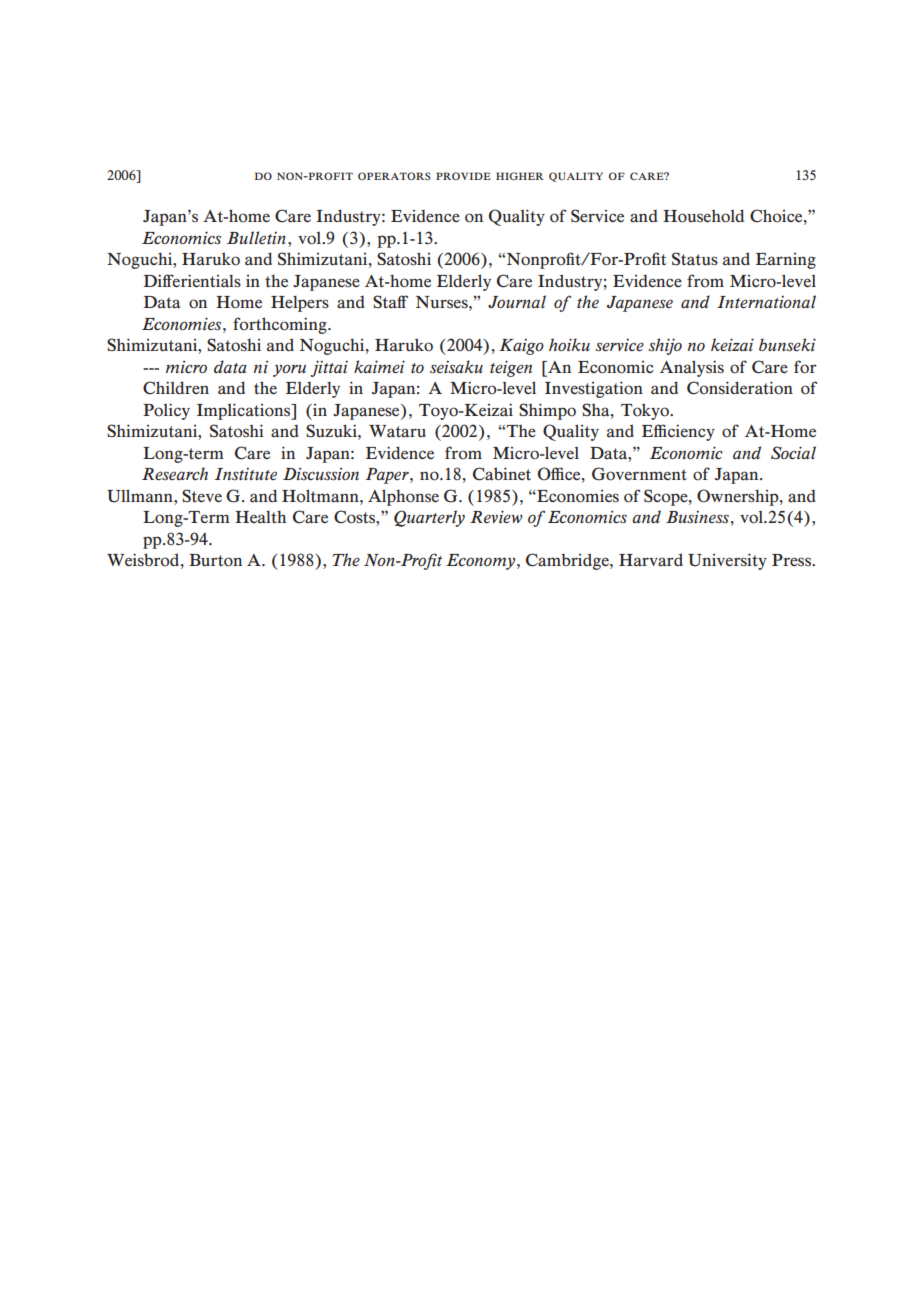 Image resolution: width=924 pixels, height=1305 pixels. What do you see at coordinates (482, 562) in the screenshot?
I see `Economy` at bounding box center [482, 562].
